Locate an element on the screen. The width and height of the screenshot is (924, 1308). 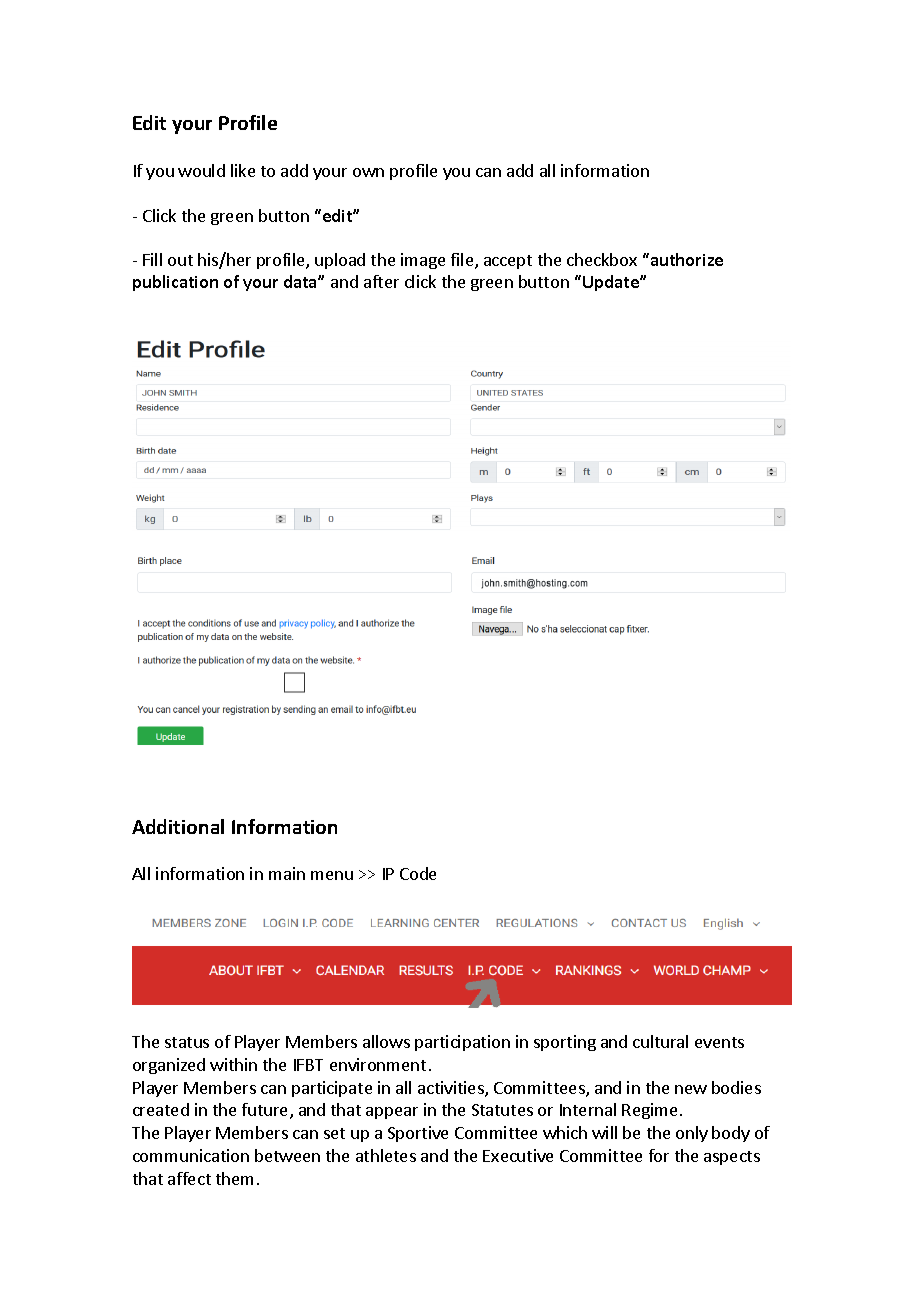
Update is located at coordinates (612, 283).
